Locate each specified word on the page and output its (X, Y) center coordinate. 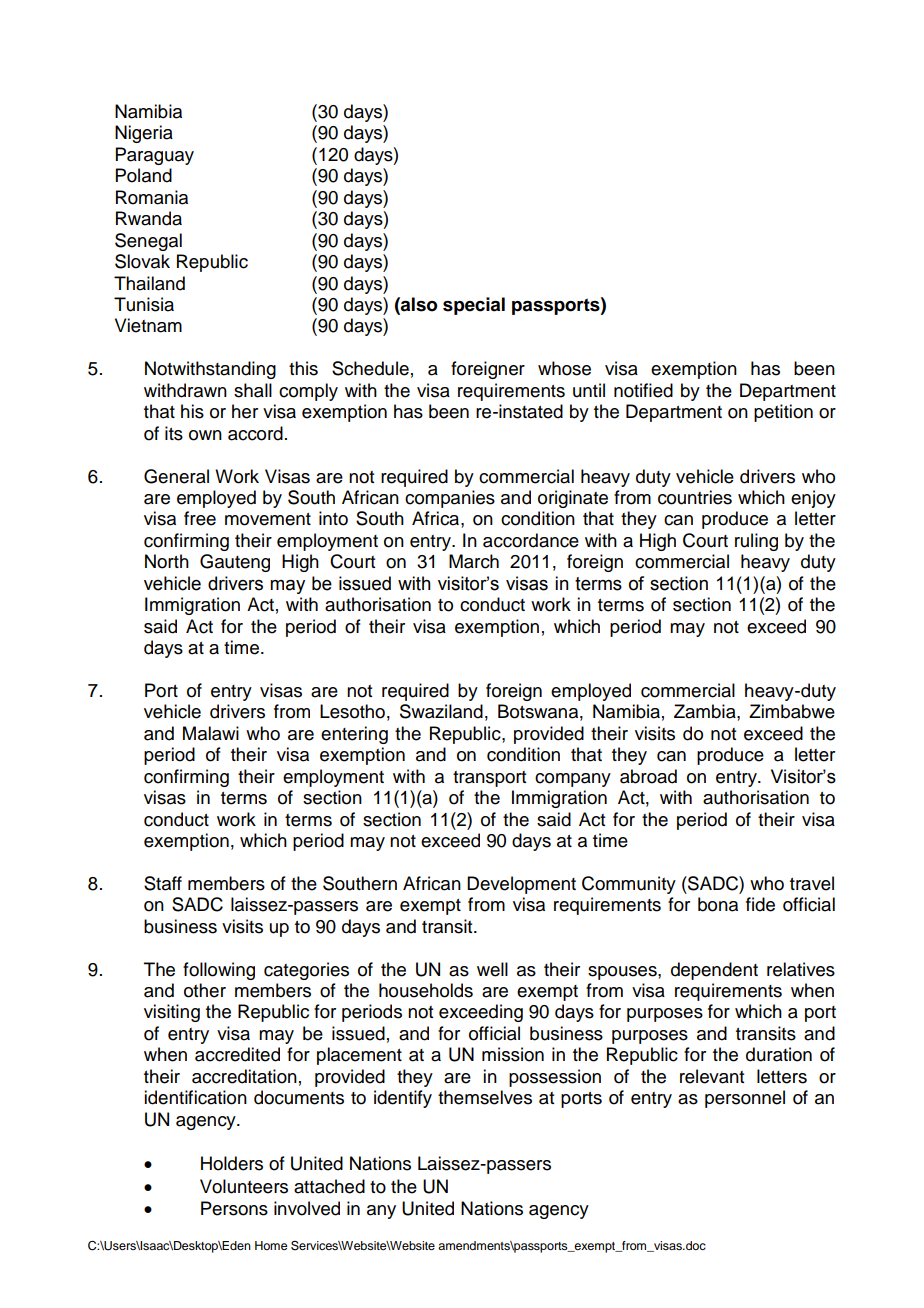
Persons (234, 1208)
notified (643, 390)
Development (521, 885)
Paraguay (155, 156)
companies (450, 499)
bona (718, 904)
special (474, 306)
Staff (163, 883)
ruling (756, 542)
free (200, 518)
